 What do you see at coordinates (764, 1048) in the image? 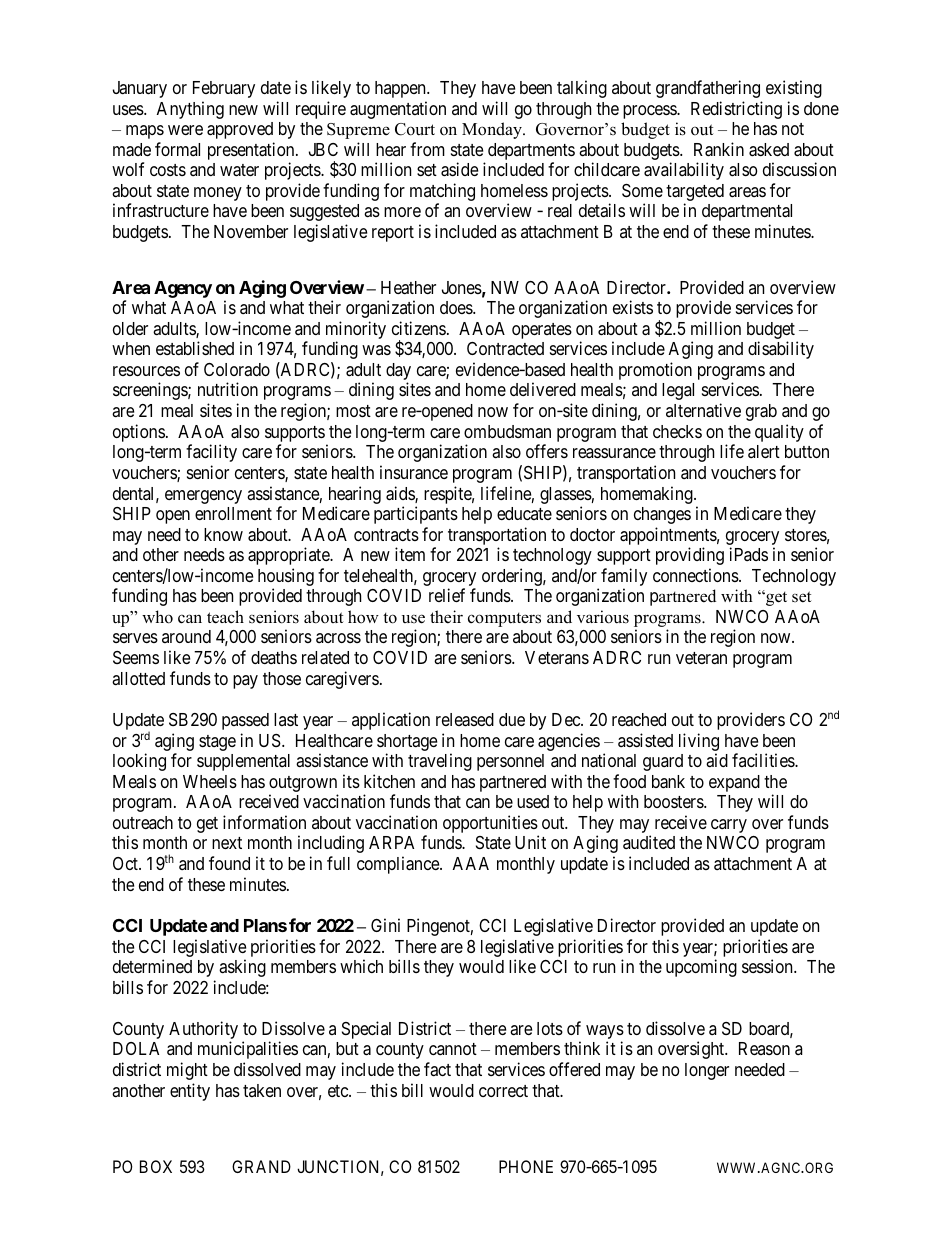
I see `Reason` at bounding box center [764, 1048].
